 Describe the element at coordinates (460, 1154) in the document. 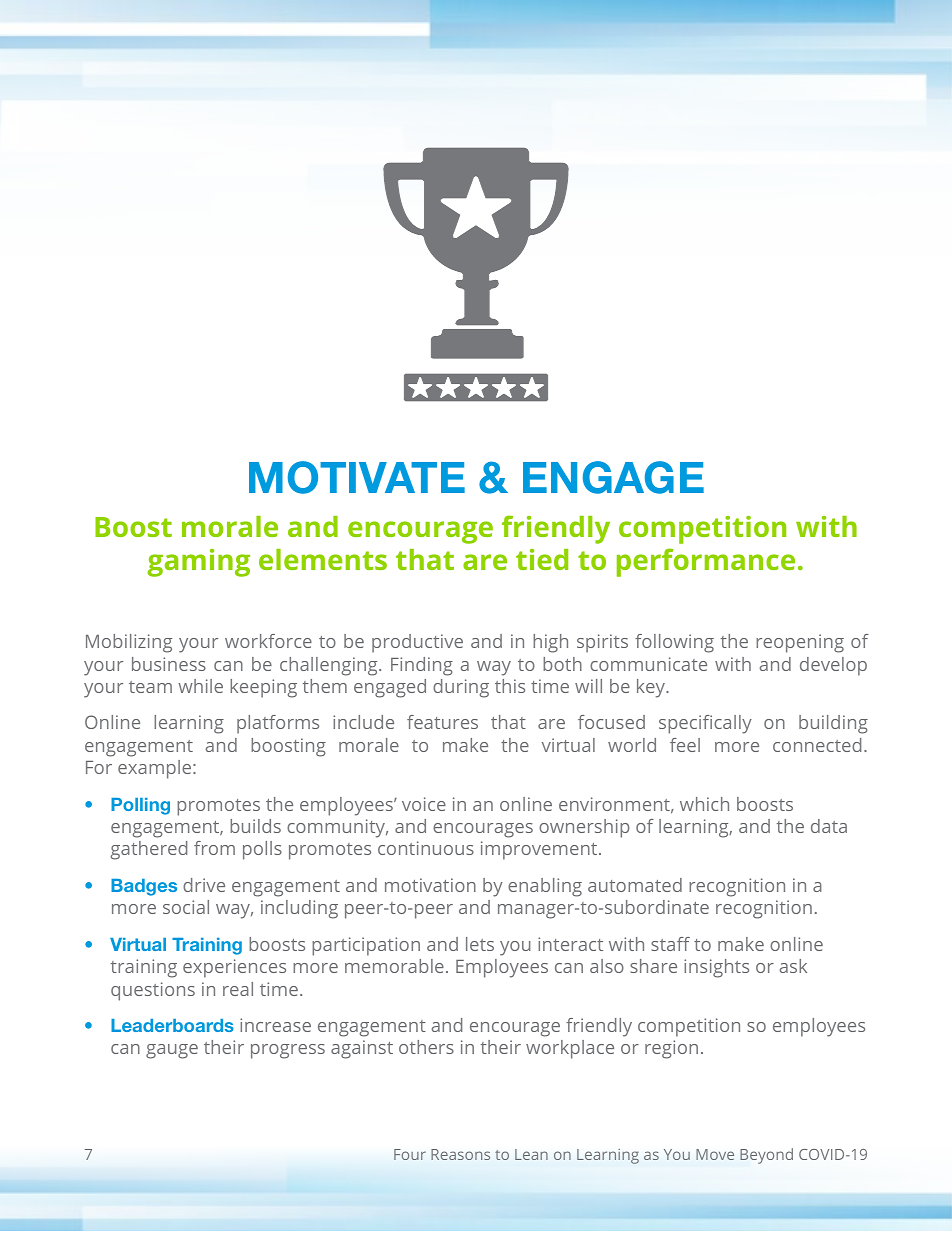

I see `Reasons` at that location.
